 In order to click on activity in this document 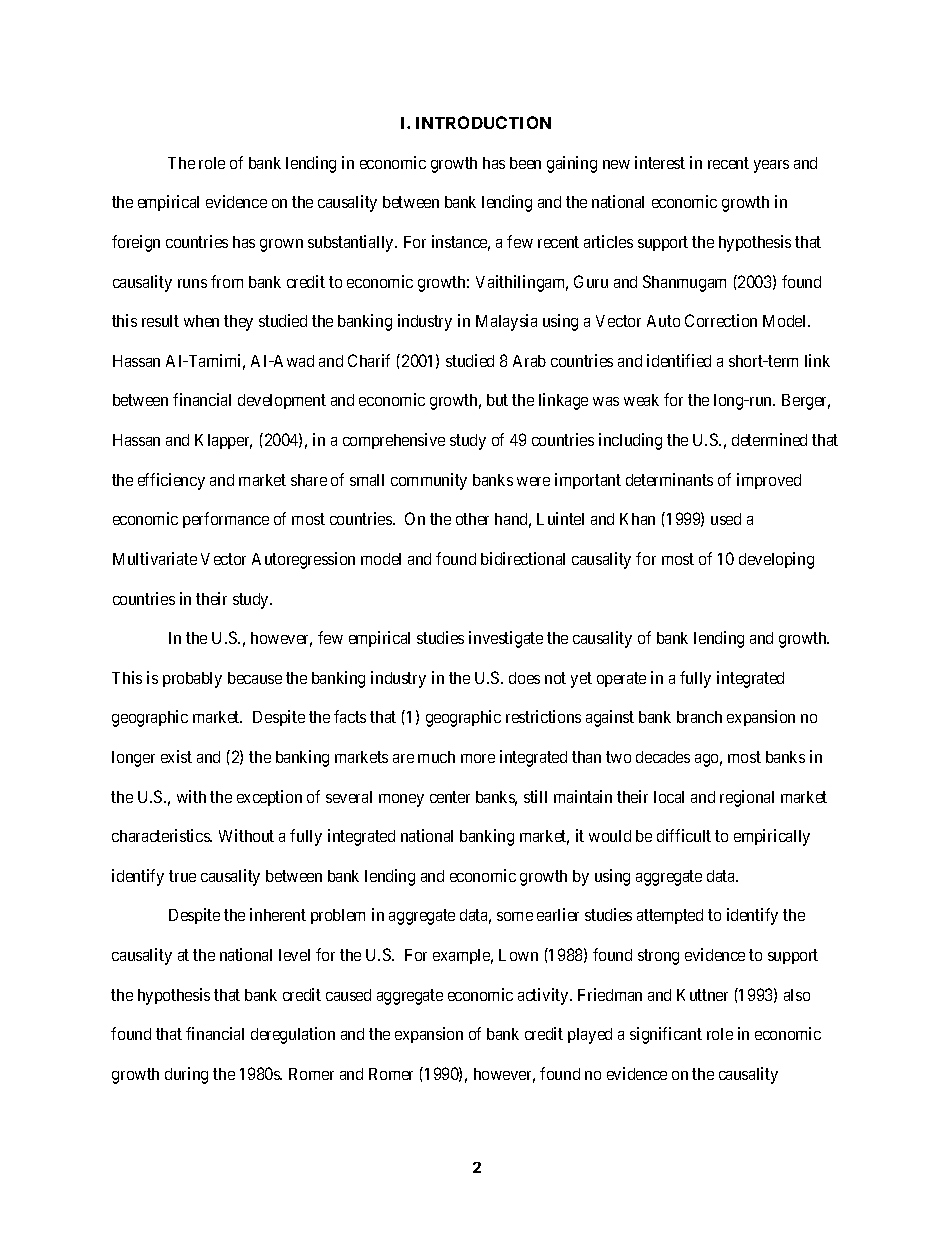, I will do `click(544, 996)`.
